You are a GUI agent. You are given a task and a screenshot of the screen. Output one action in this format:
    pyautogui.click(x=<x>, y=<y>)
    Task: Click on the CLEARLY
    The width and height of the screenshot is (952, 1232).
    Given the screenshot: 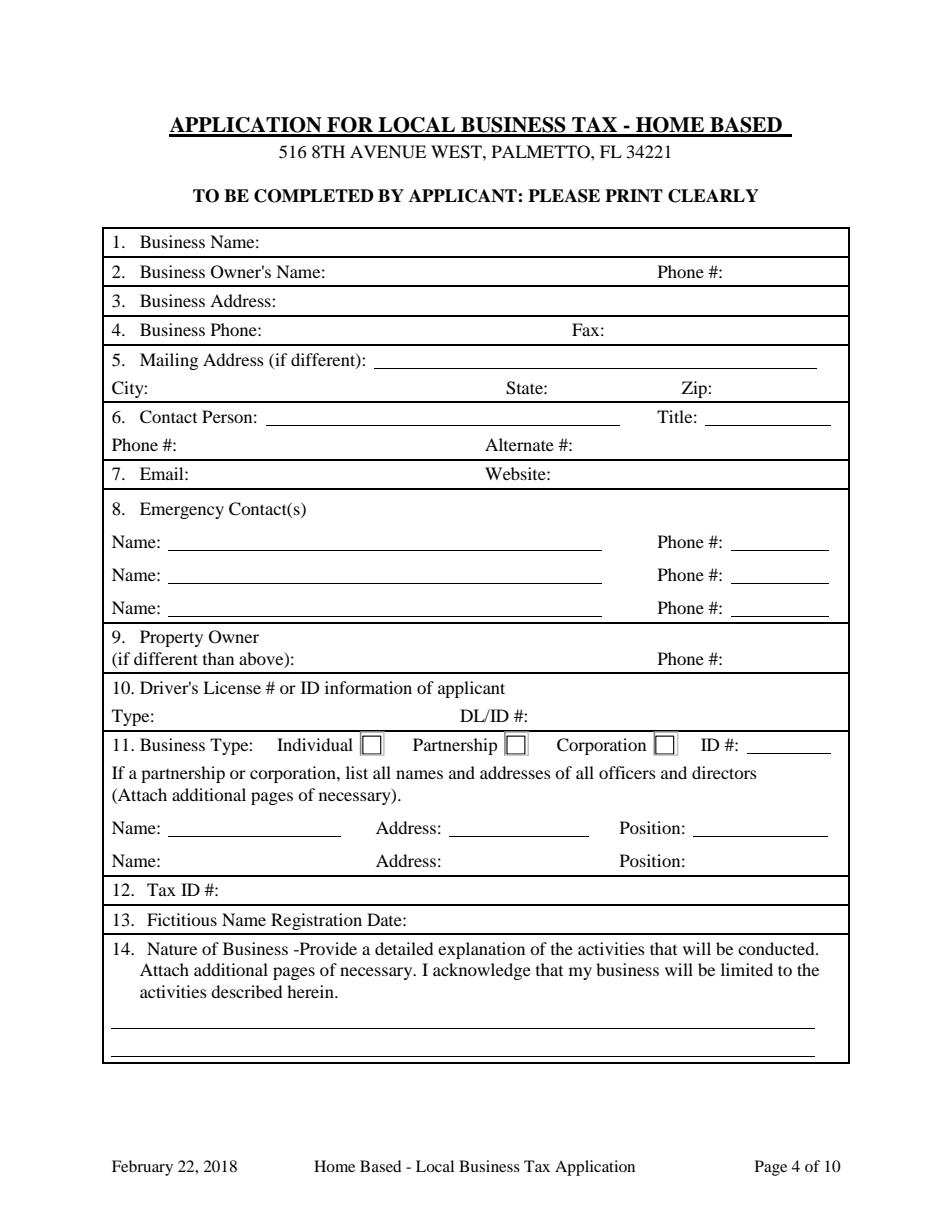 What is the action you would take?
    pyautogui.click(x=713, y=196)
